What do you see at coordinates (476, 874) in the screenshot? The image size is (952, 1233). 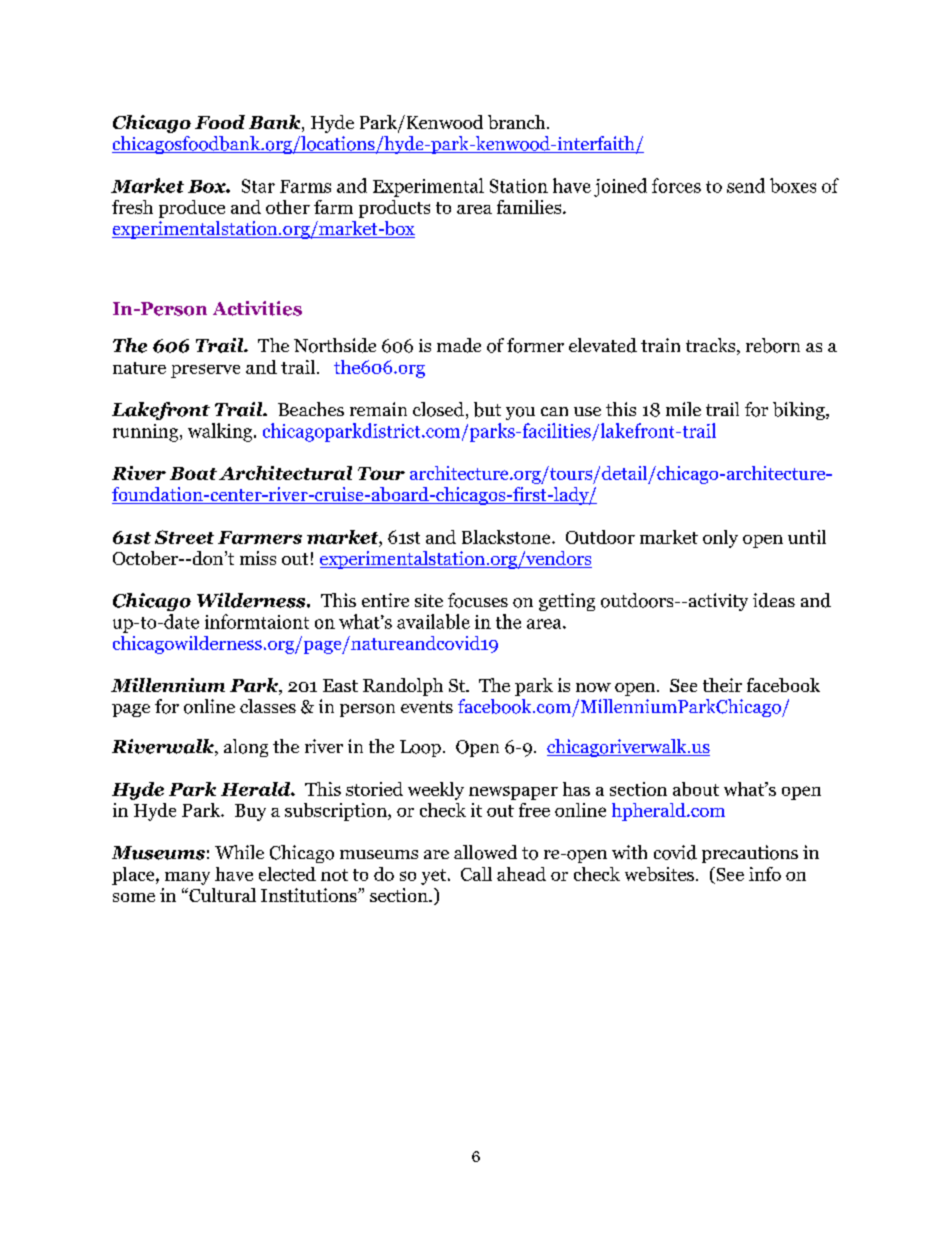 I see `Call` at bounding box center [476, 874].
